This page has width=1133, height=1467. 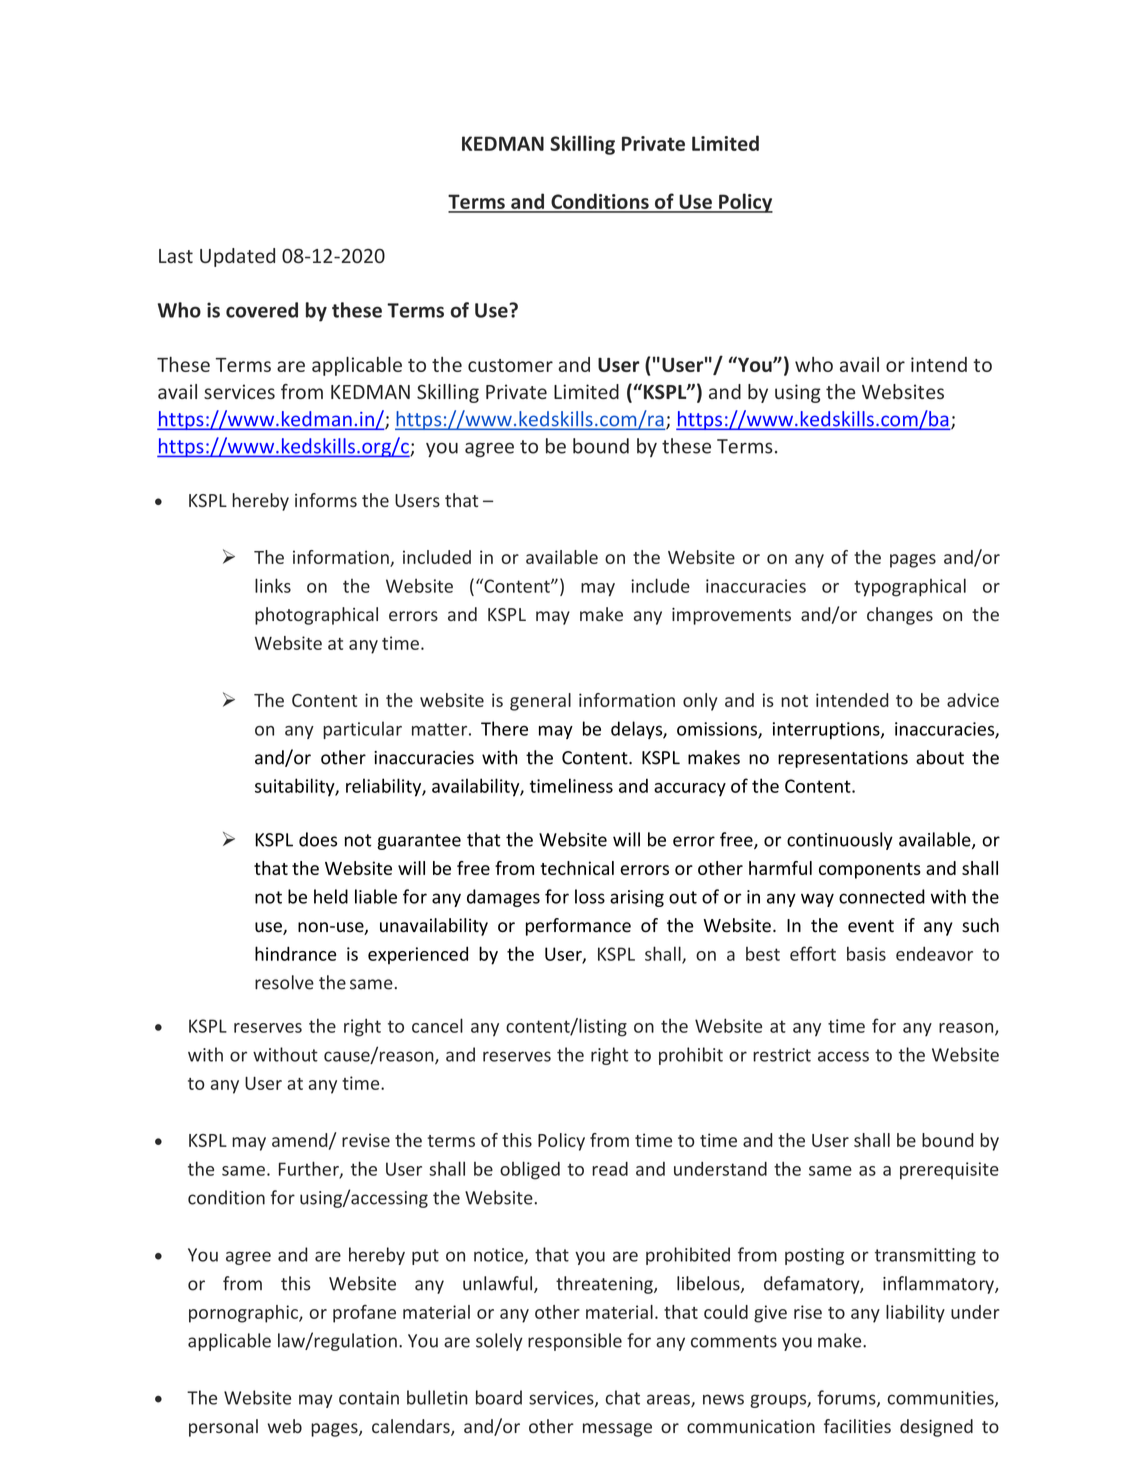 I want to click on customer, so click(x=510, y=365).
